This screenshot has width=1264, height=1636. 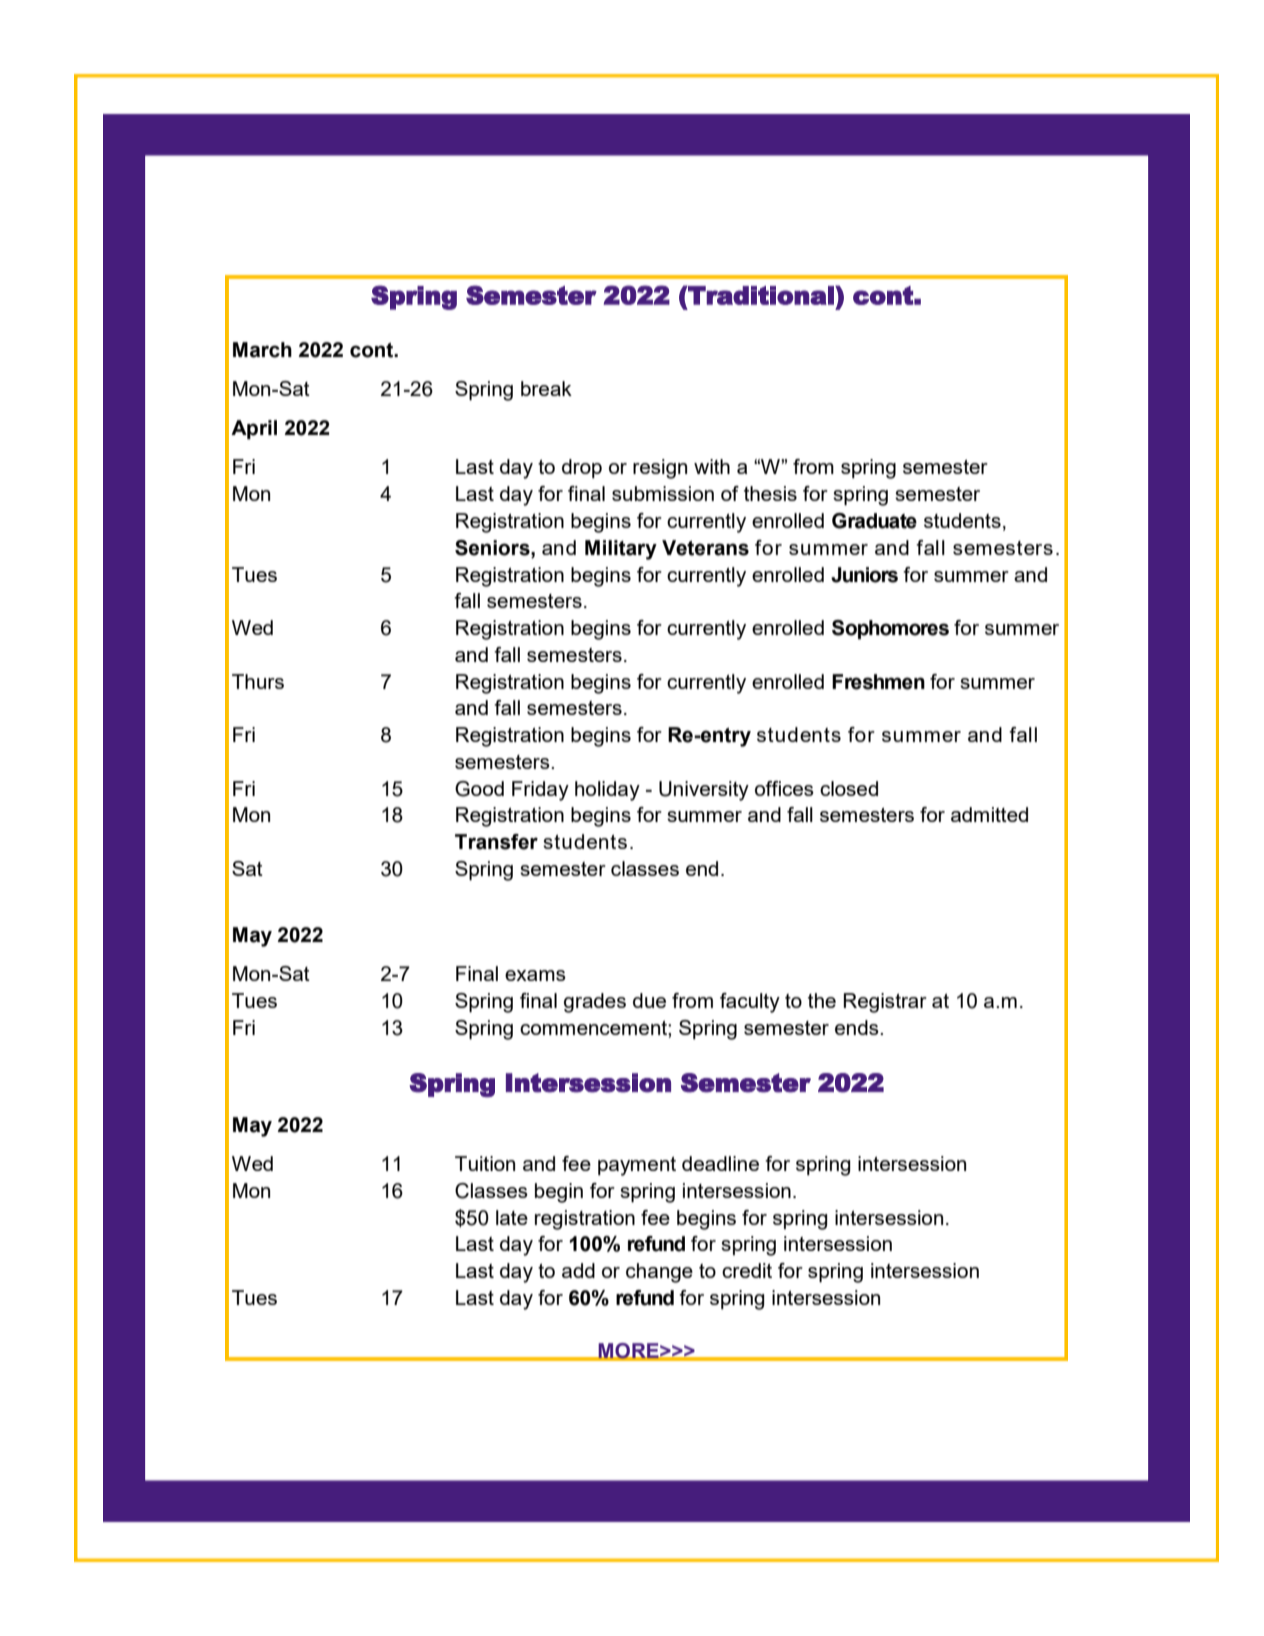 I want to click on March, so click(x=262, y=350).
